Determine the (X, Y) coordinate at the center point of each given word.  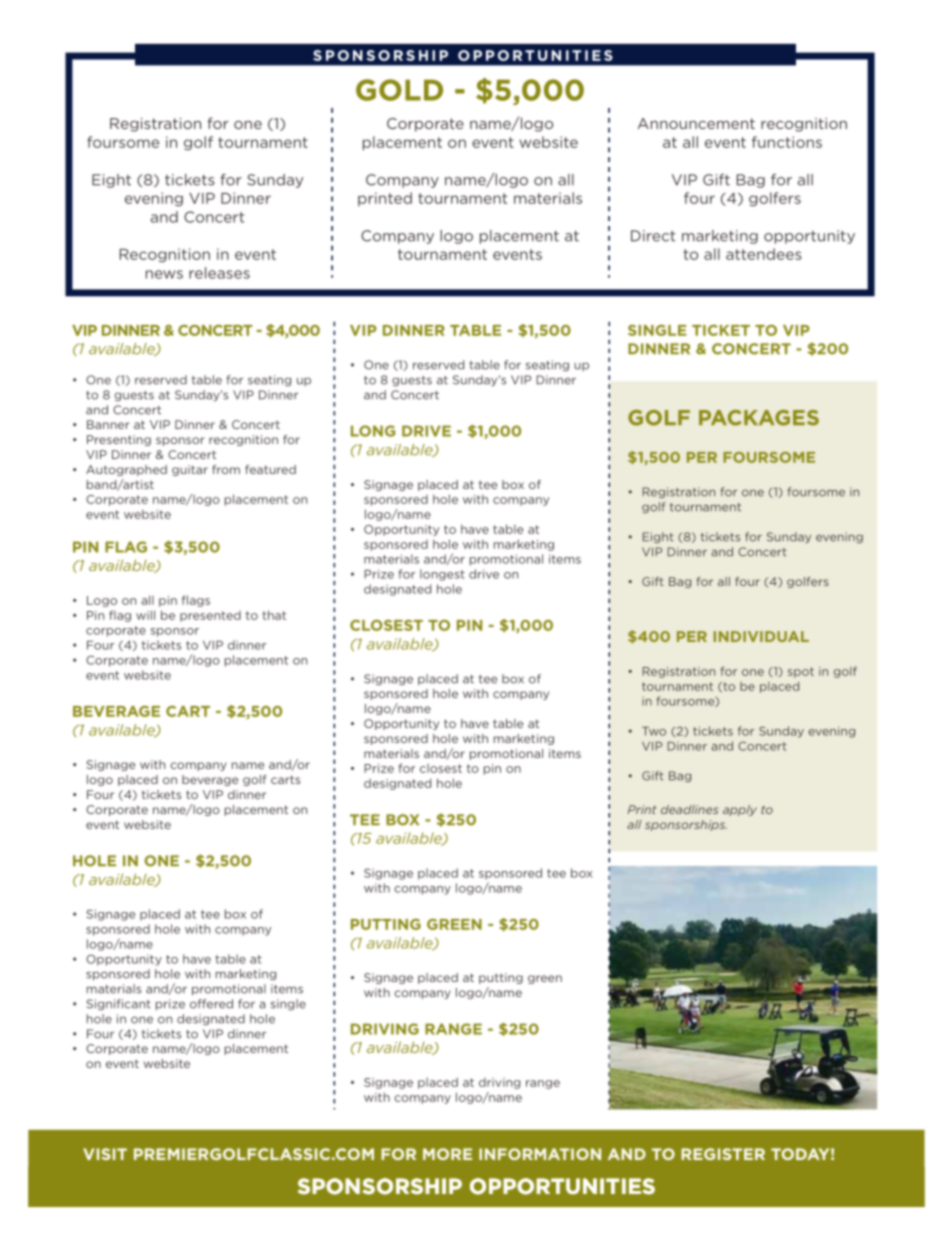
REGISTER (723, 1154)
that (274, 615)
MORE (447, 1154)
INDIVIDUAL (761, 636)
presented (210, 616)
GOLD (399, 90)
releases (219, 273)
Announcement (696, 123)
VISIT (105, 1154)
